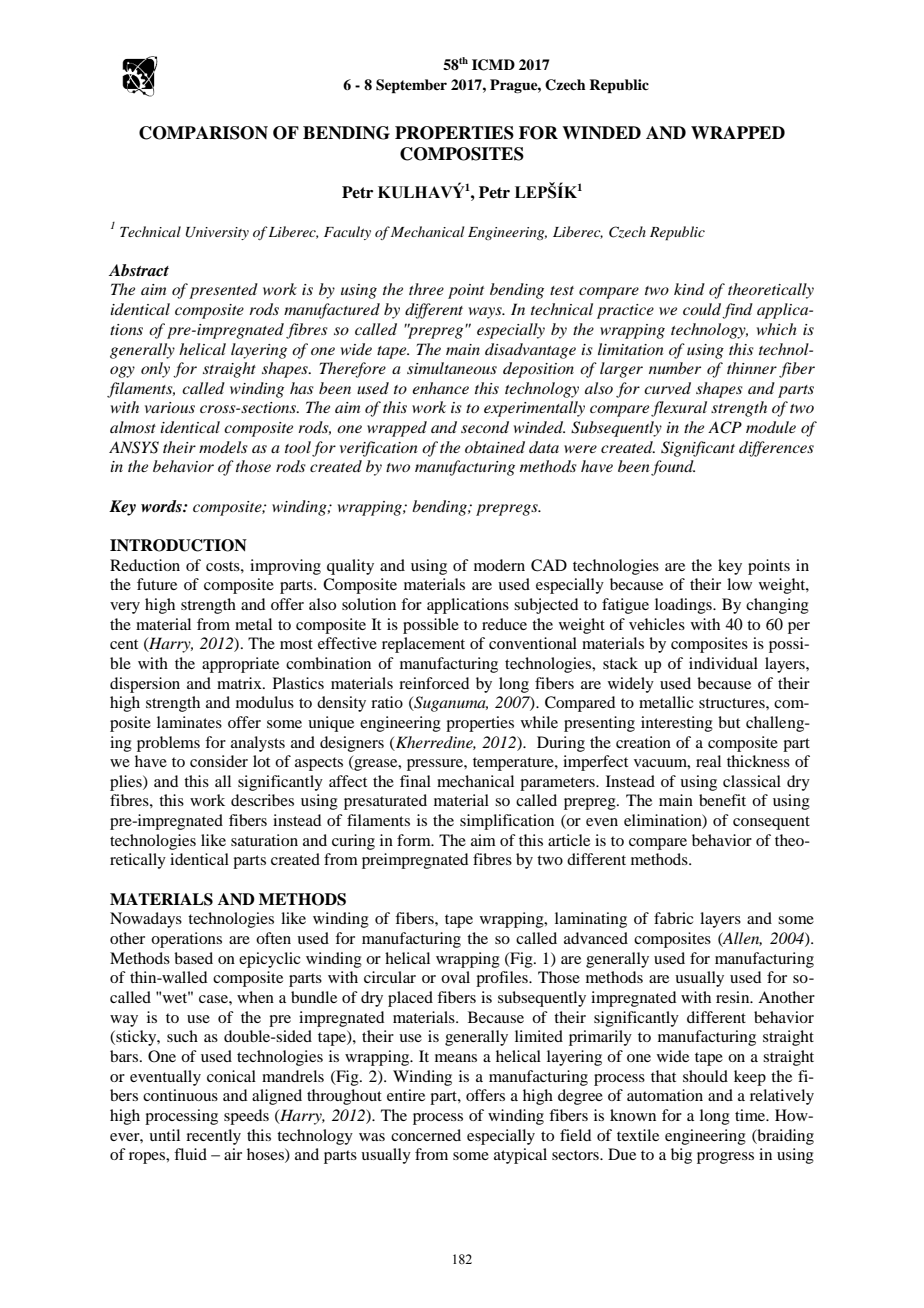 The image size is (924, 1308). Describe the element at coordinates (170, 407) in the screenshot. I see `various` at that location.
